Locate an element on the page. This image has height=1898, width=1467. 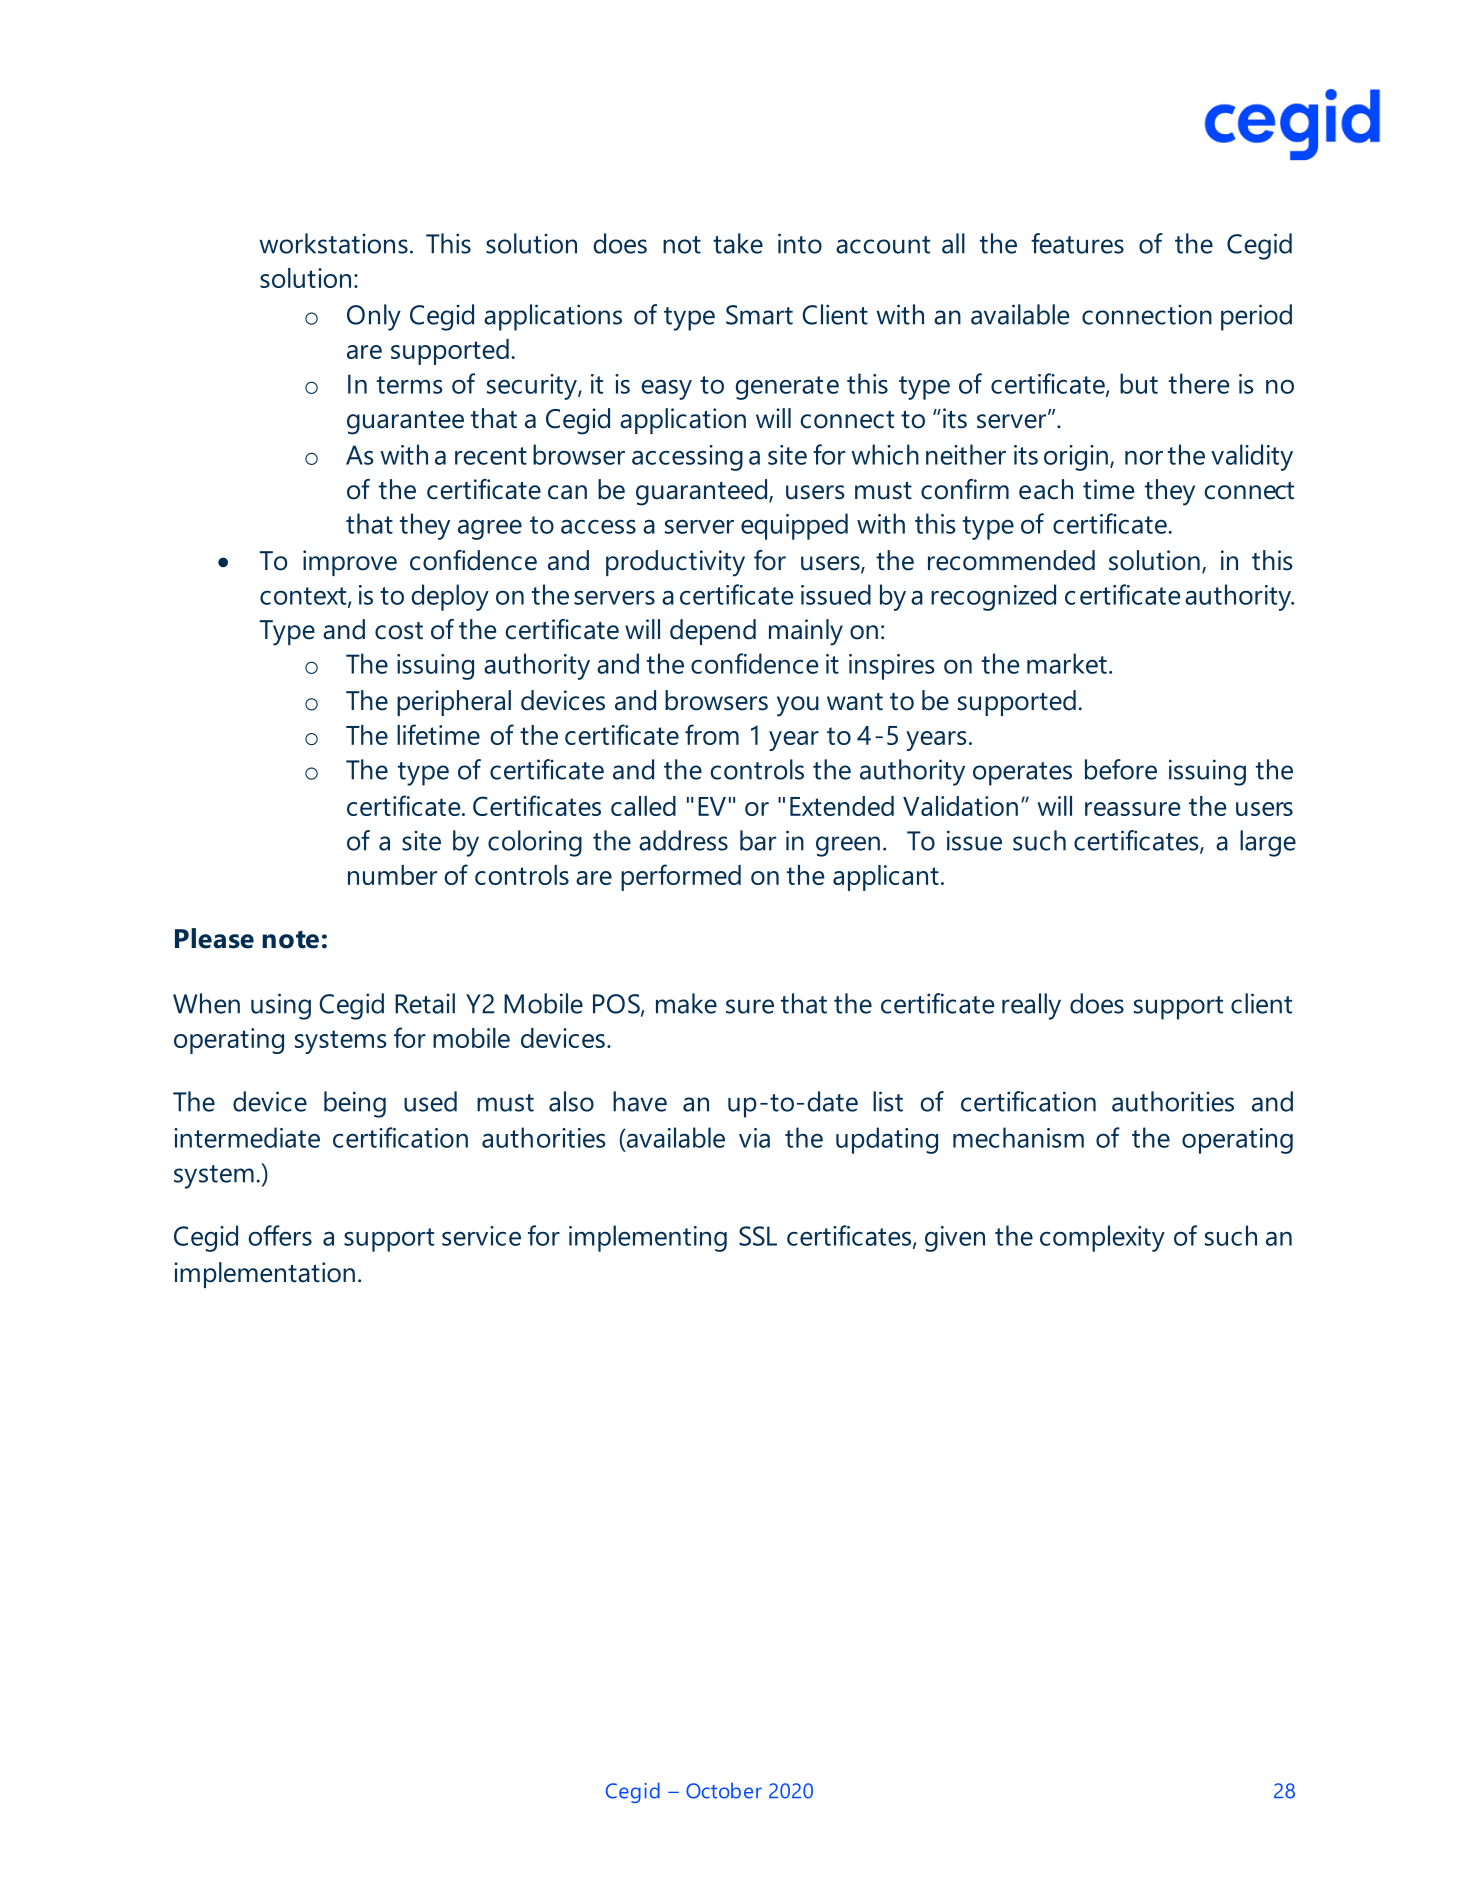
complexity is located at coordinates (1102, 1238).
